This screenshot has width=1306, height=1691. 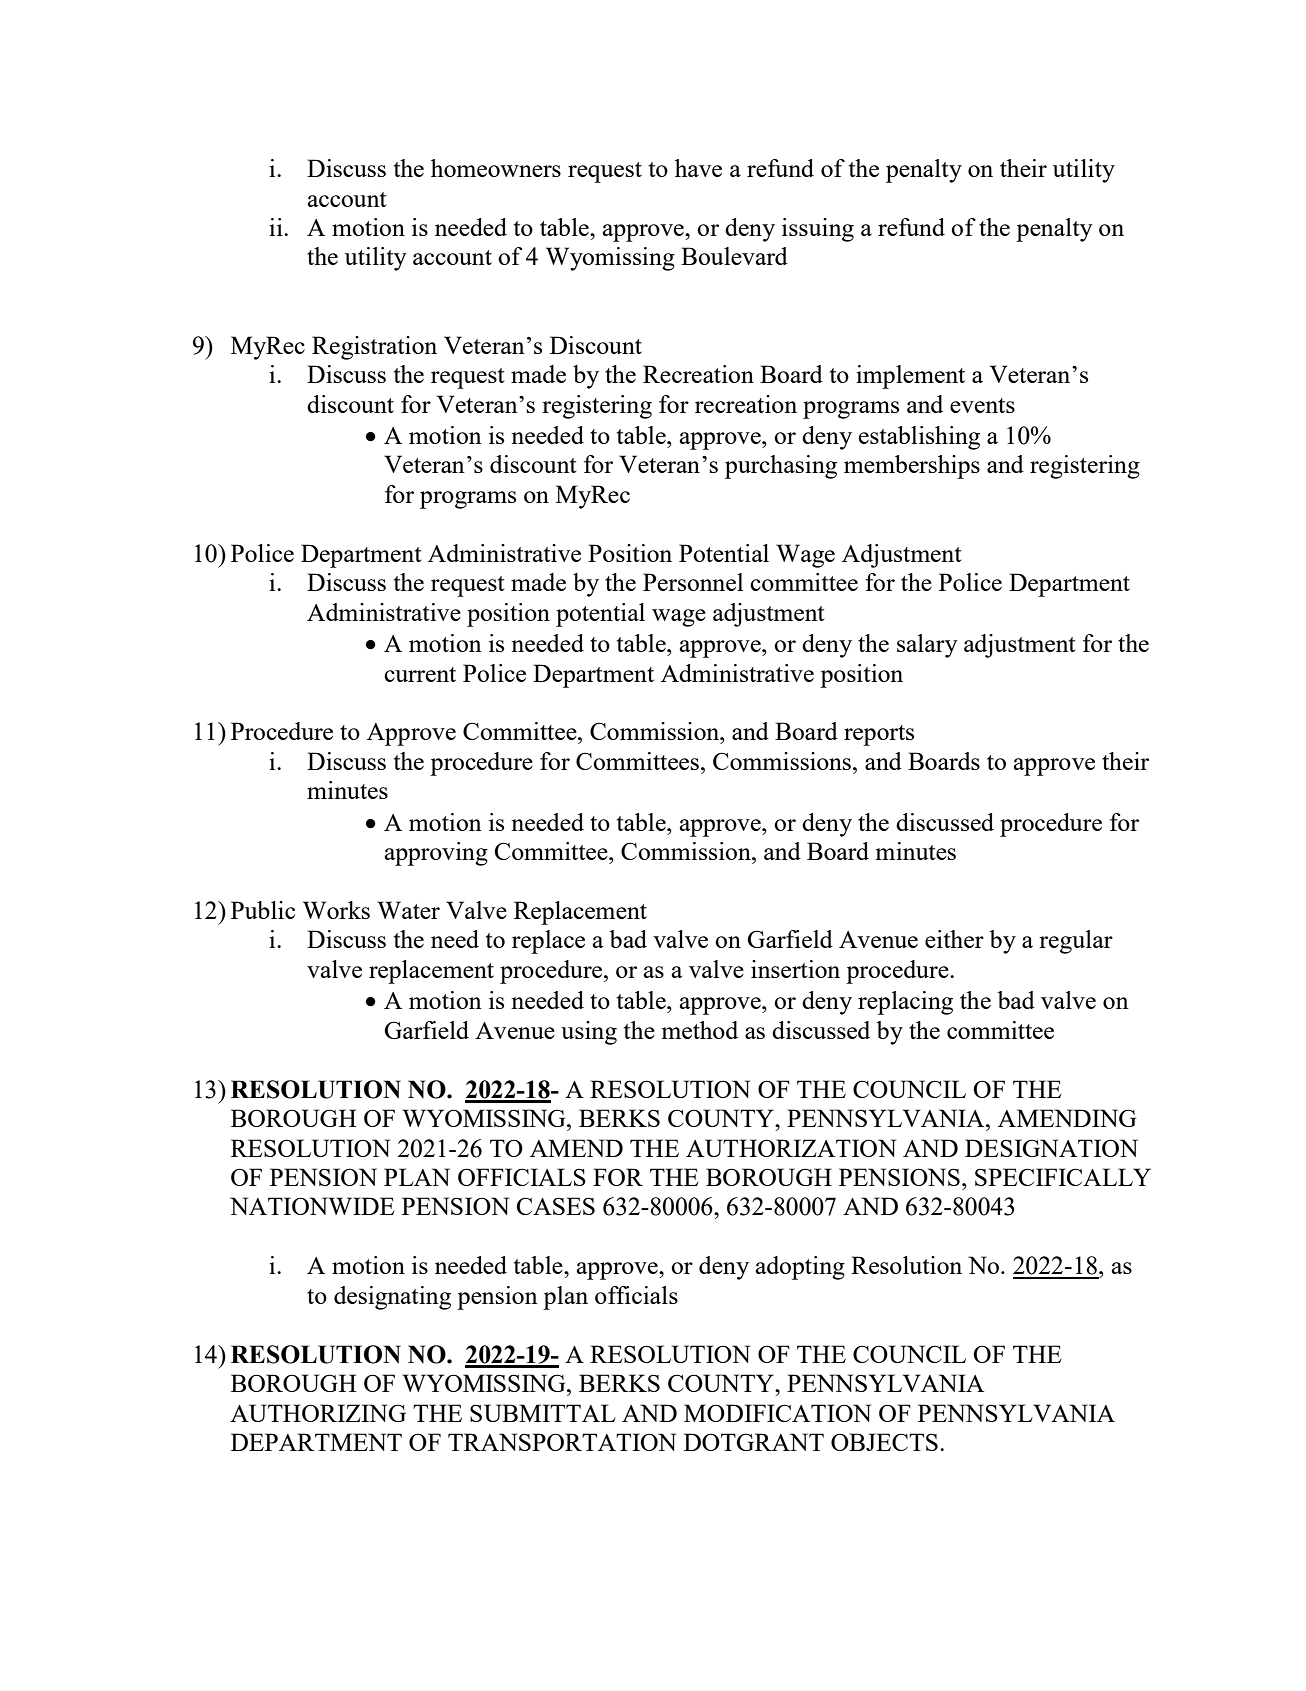 What do you see at coordinates (818, 230) in the screenshot?
I see `issuing` at bounding box center [818, 230].
